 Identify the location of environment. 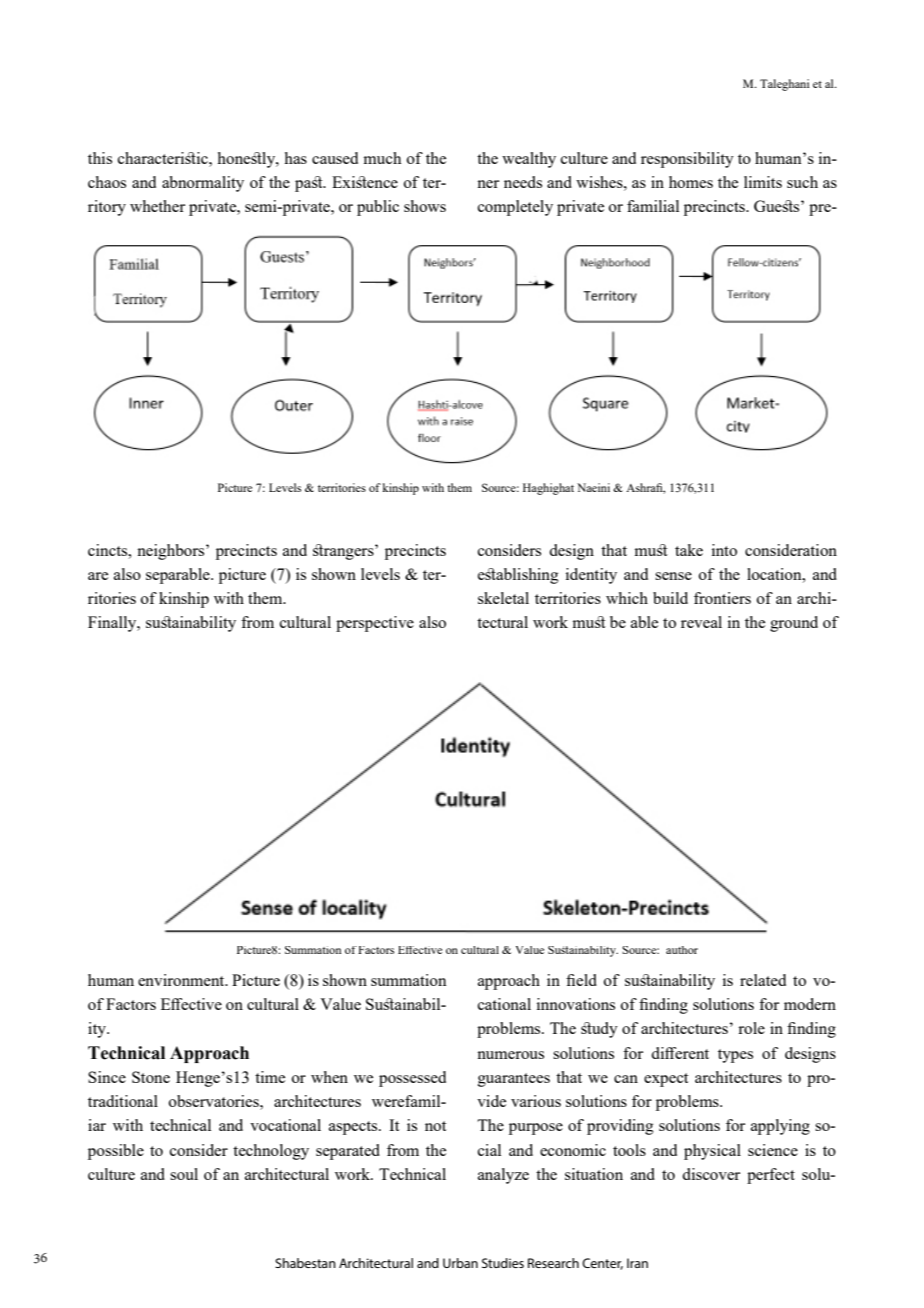
(182, 980).
